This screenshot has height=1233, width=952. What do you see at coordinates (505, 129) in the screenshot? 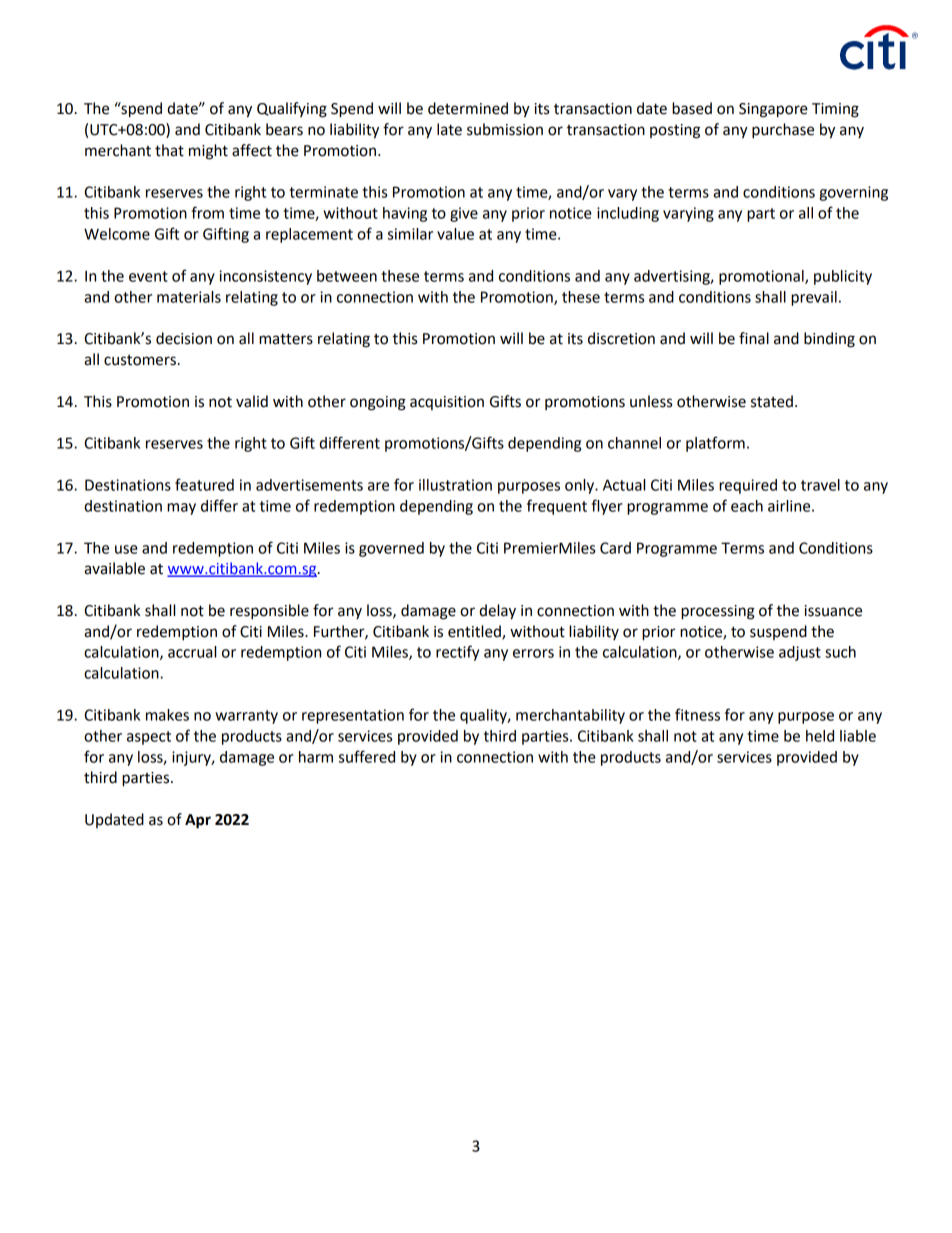
I see `submission` at bounding box center [505, 129].
